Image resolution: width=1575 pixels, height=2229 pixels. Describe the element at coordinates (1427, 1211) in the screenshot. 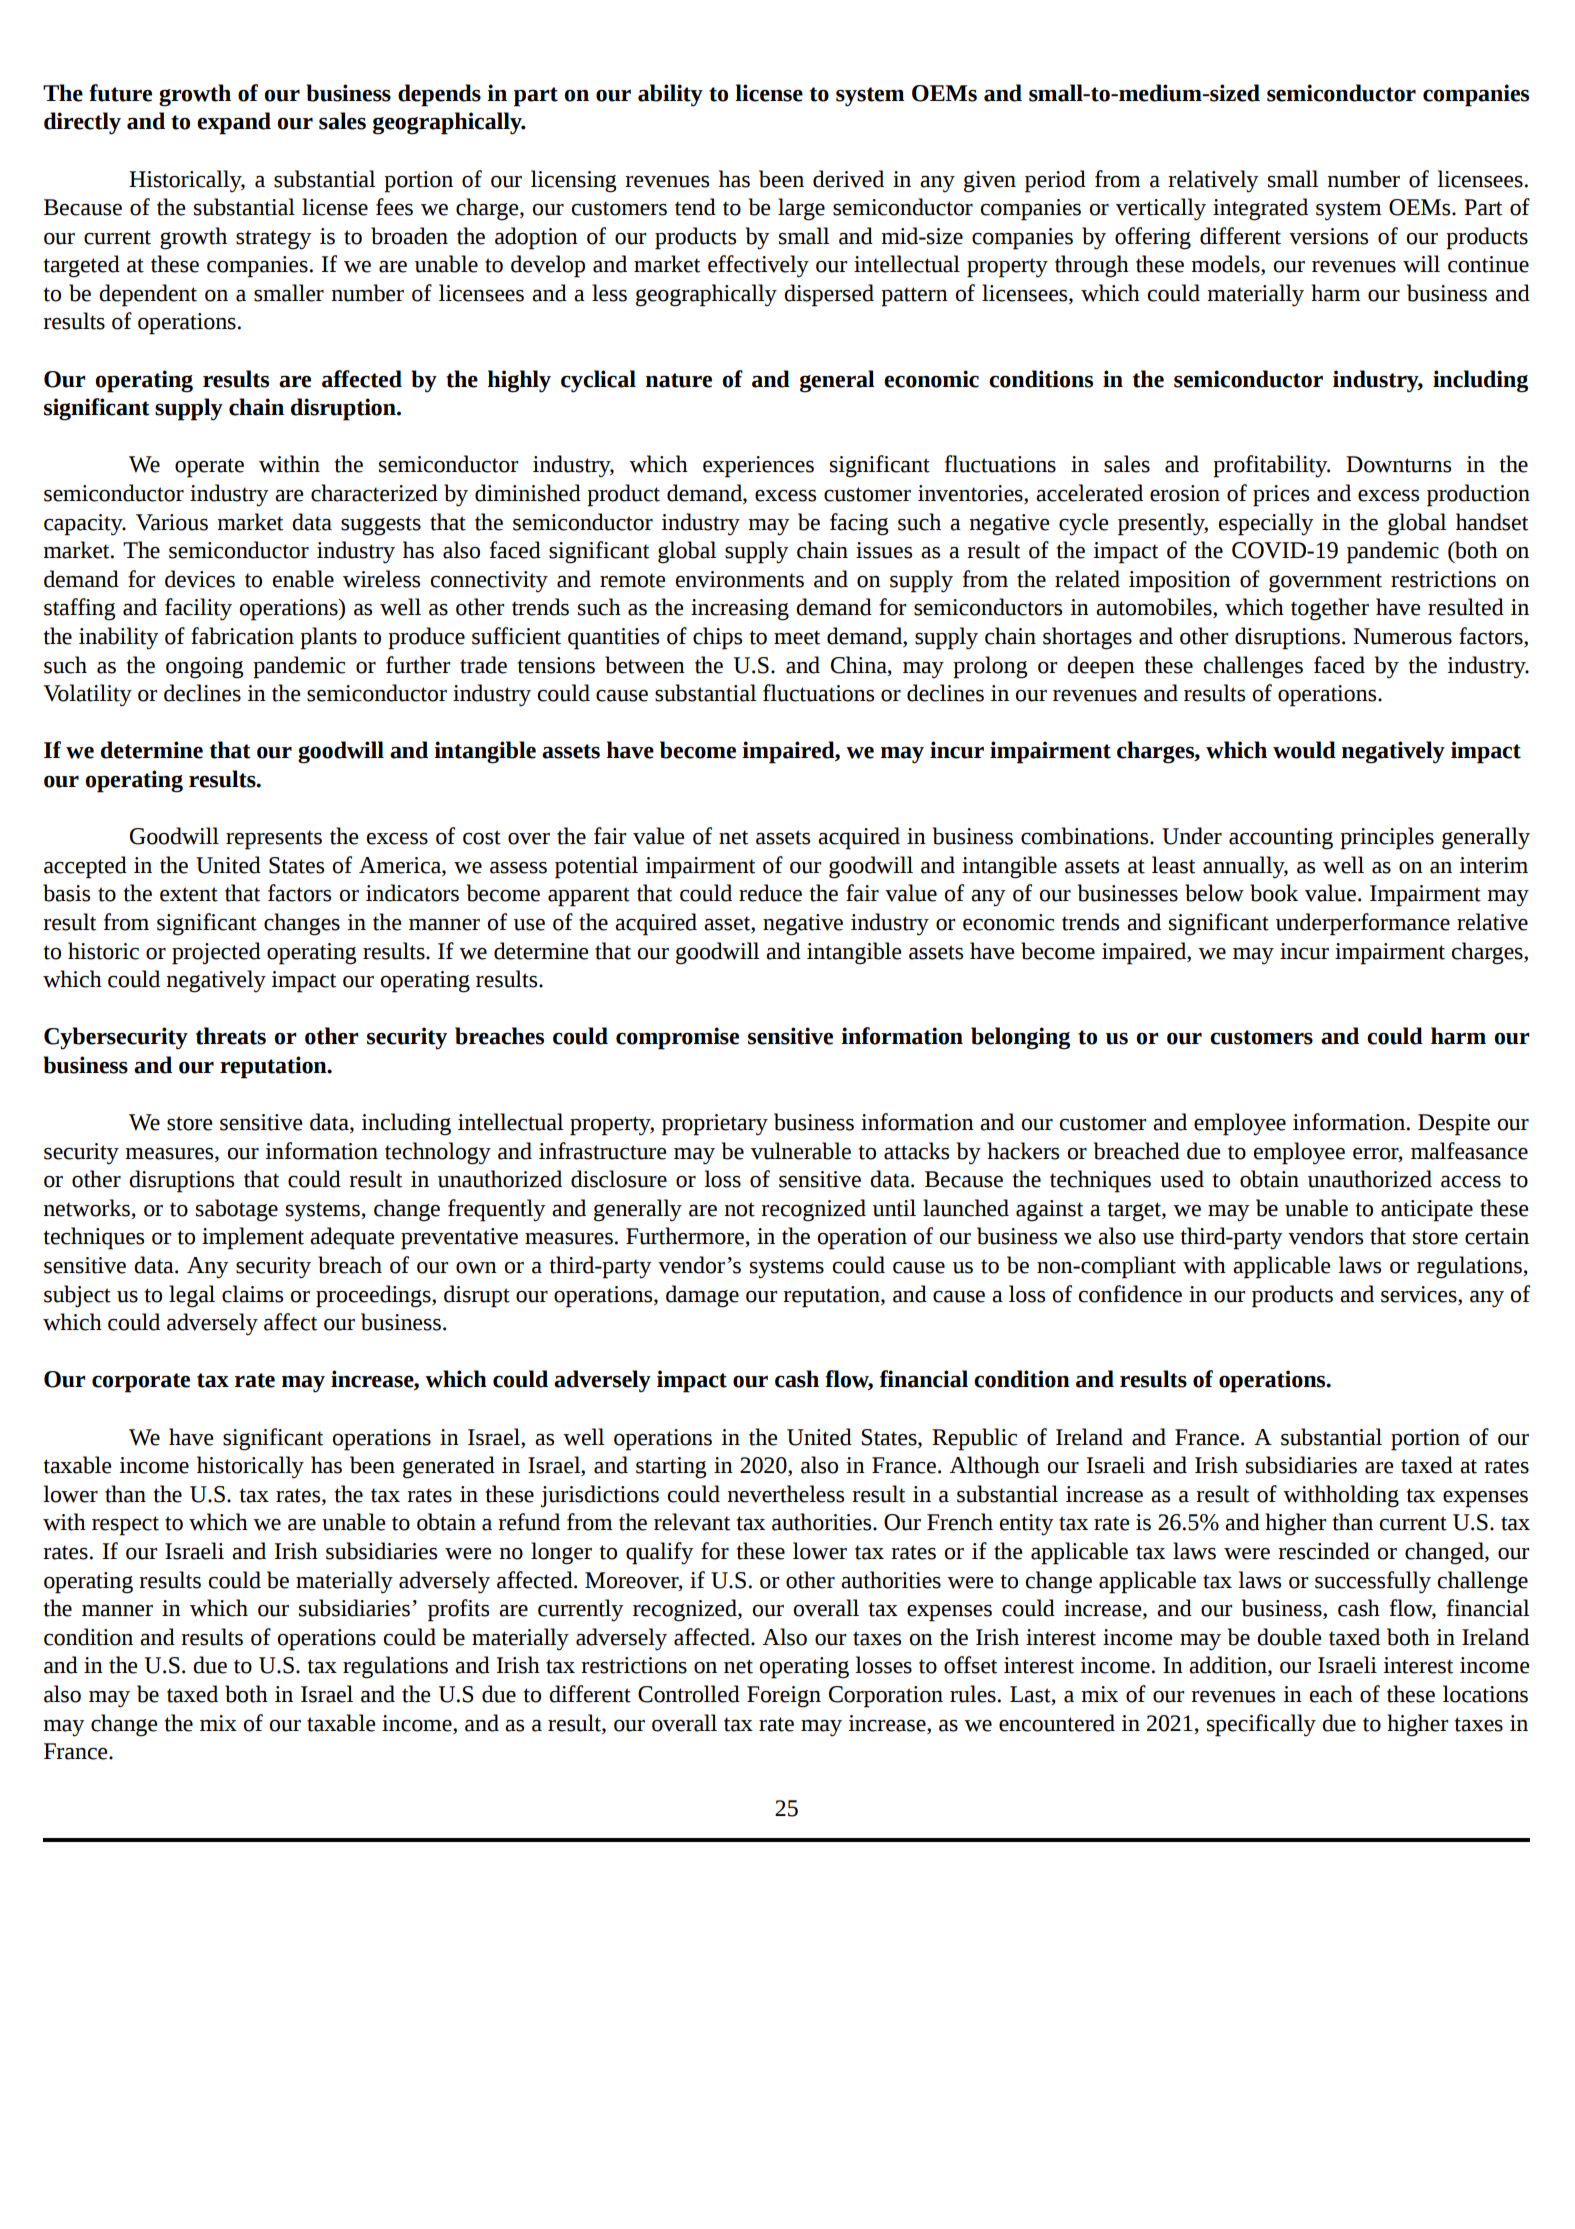

I see `anticipate` at that location.
